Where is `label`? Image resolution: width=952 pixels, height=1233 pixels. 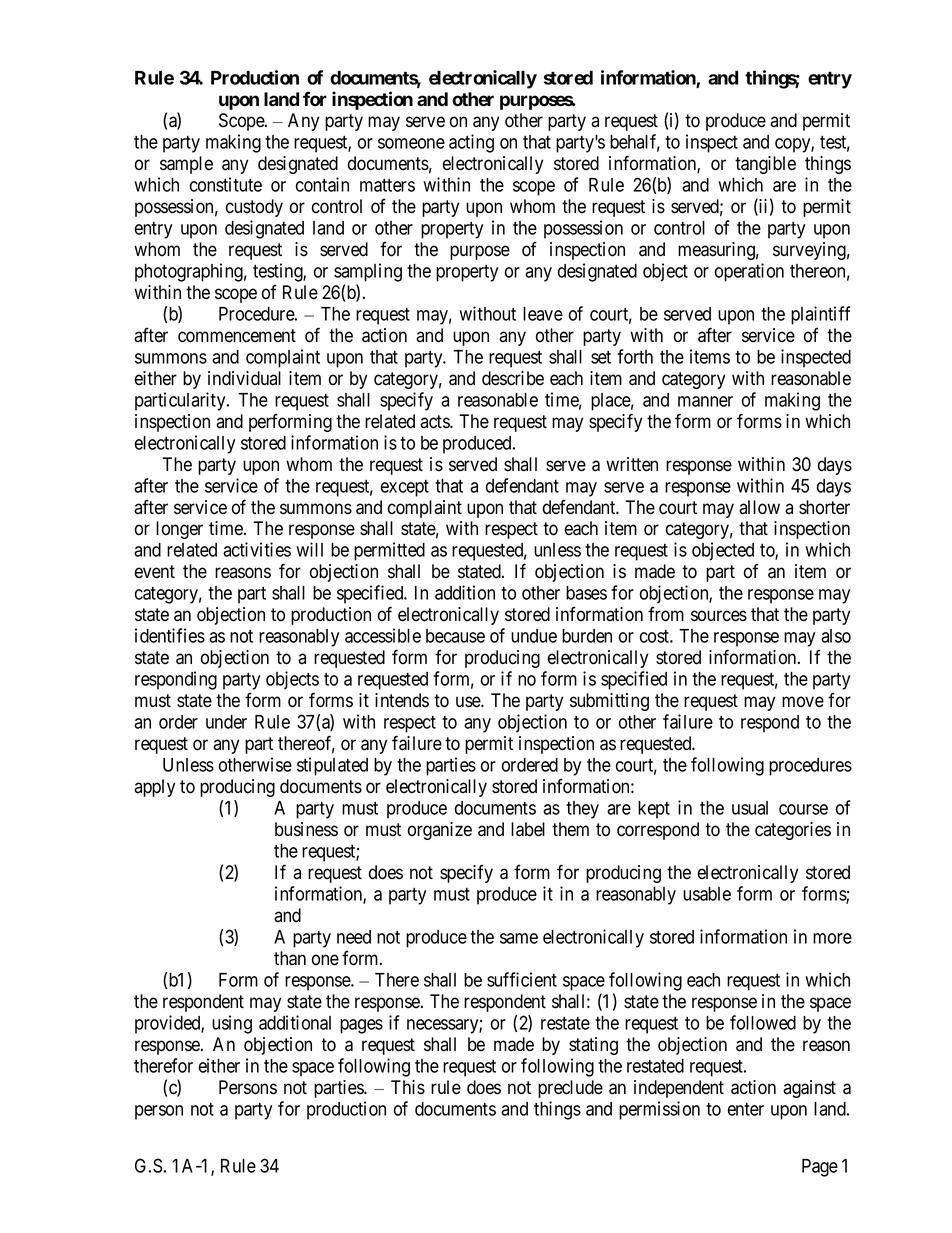
label is located at coordinates (528, 829).
